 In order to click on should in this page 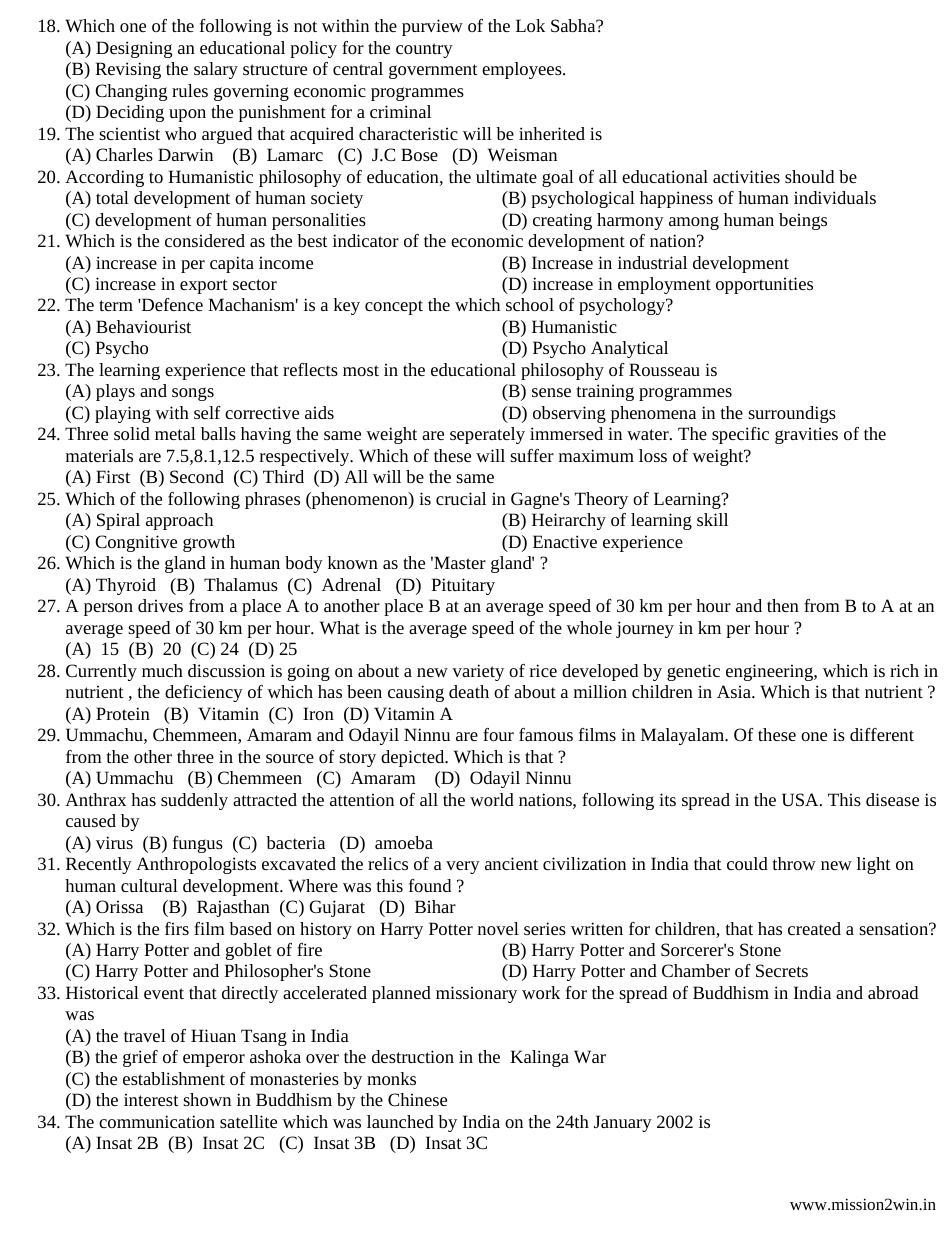, I will do `click(809, 176)`.
